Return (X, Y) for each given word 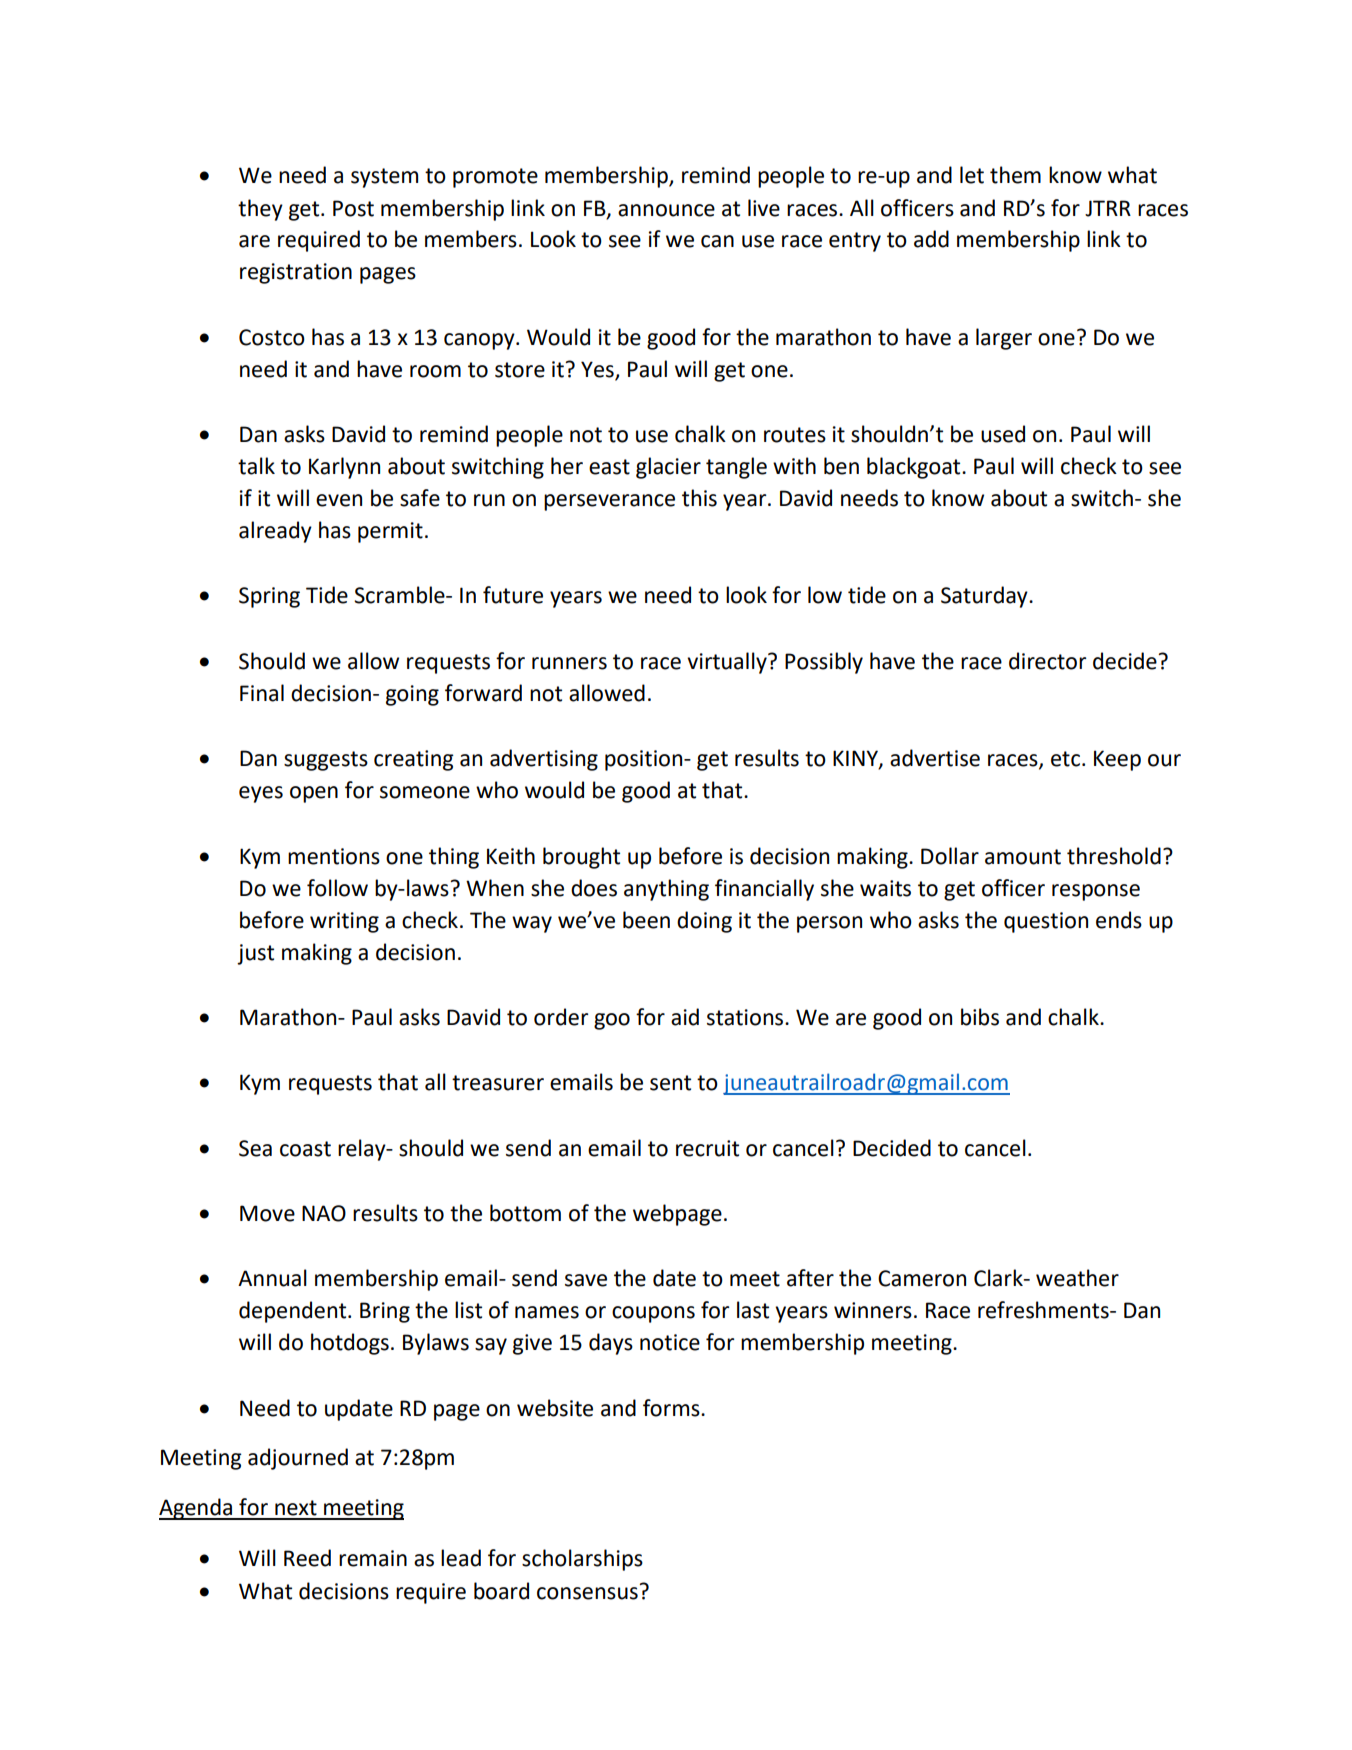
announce (666, 210)
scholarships (582, 1560)
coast (305, 1149)
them (1015, 175)
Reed (307, 1558)
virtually (728, 663)
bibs (980, 1017)
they (260, 210)
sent (670, 1083)
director (1047, 661)
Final (262, 693)
